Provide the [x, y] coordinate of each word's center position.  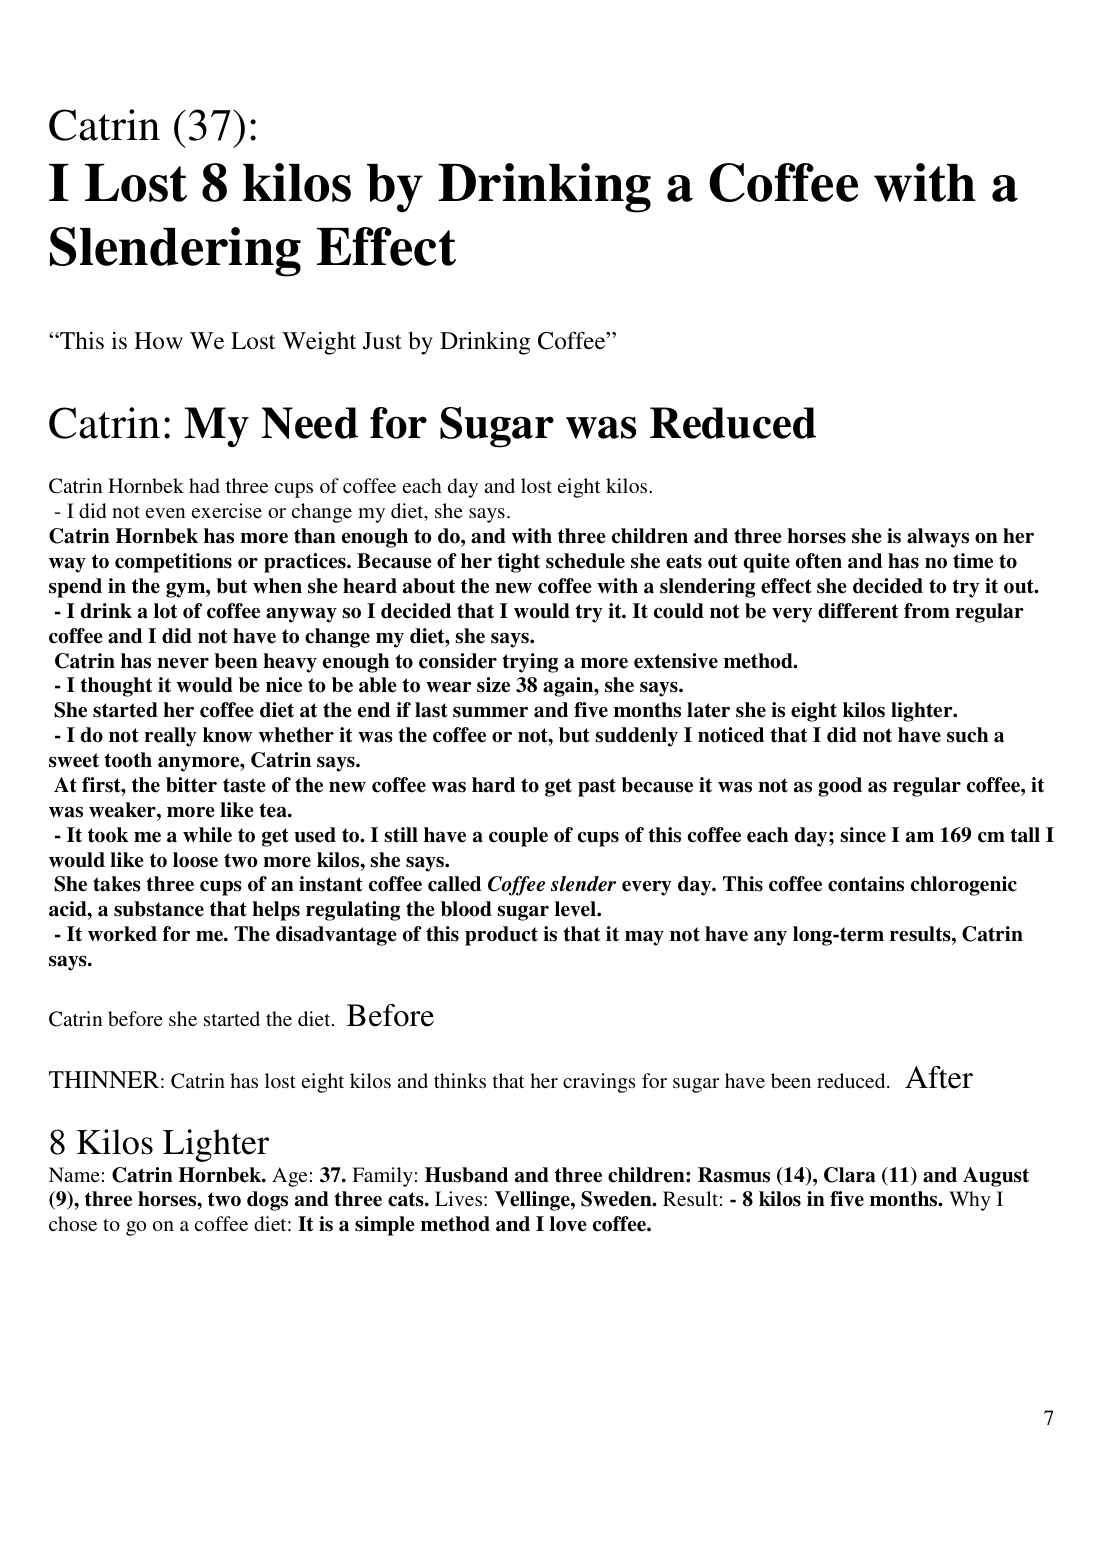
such [967, 735]
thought [116, 687]
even [165, 513]
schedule [585, 561]
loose [195, 860]
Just [382, 341]
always [938, 538]
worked [122, 934]
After [939, 1077]
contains [866, 884]
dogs [267, 1201]
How [158, 341]
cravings [599, 1083]
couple [518, 837]
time [973, 561]
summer [490, 712]
